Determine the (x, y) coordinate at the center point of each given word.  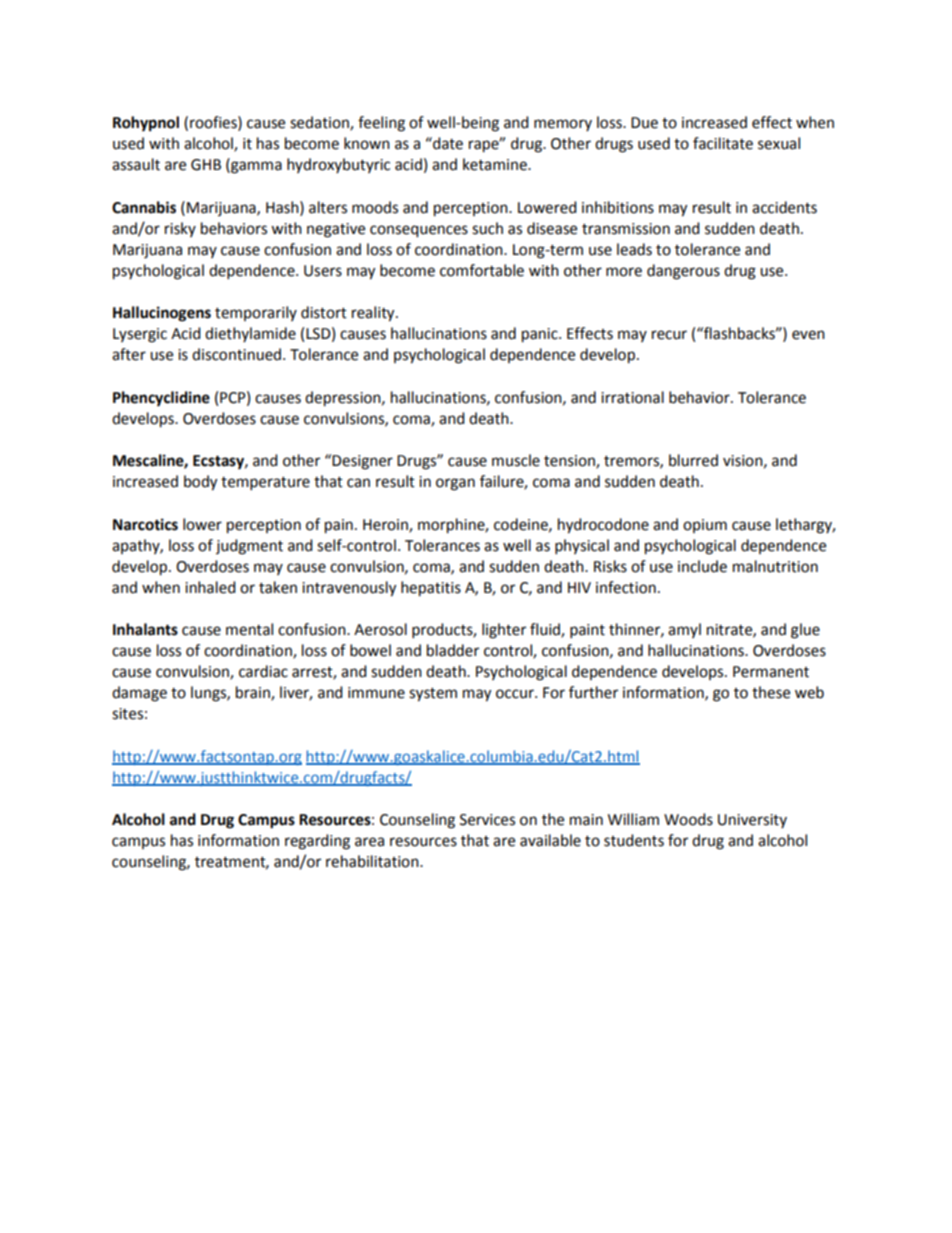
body (200, 483)
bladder (453, 650)
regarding (317, 842)
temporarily (256, 313)
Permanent (771, 672)
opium (705, 526)
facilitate (723, 143)
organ (455, 484)
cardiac (263, 671)
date (447, 143)
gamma (255, 167)
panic (541, 335)
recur (669, 335)
